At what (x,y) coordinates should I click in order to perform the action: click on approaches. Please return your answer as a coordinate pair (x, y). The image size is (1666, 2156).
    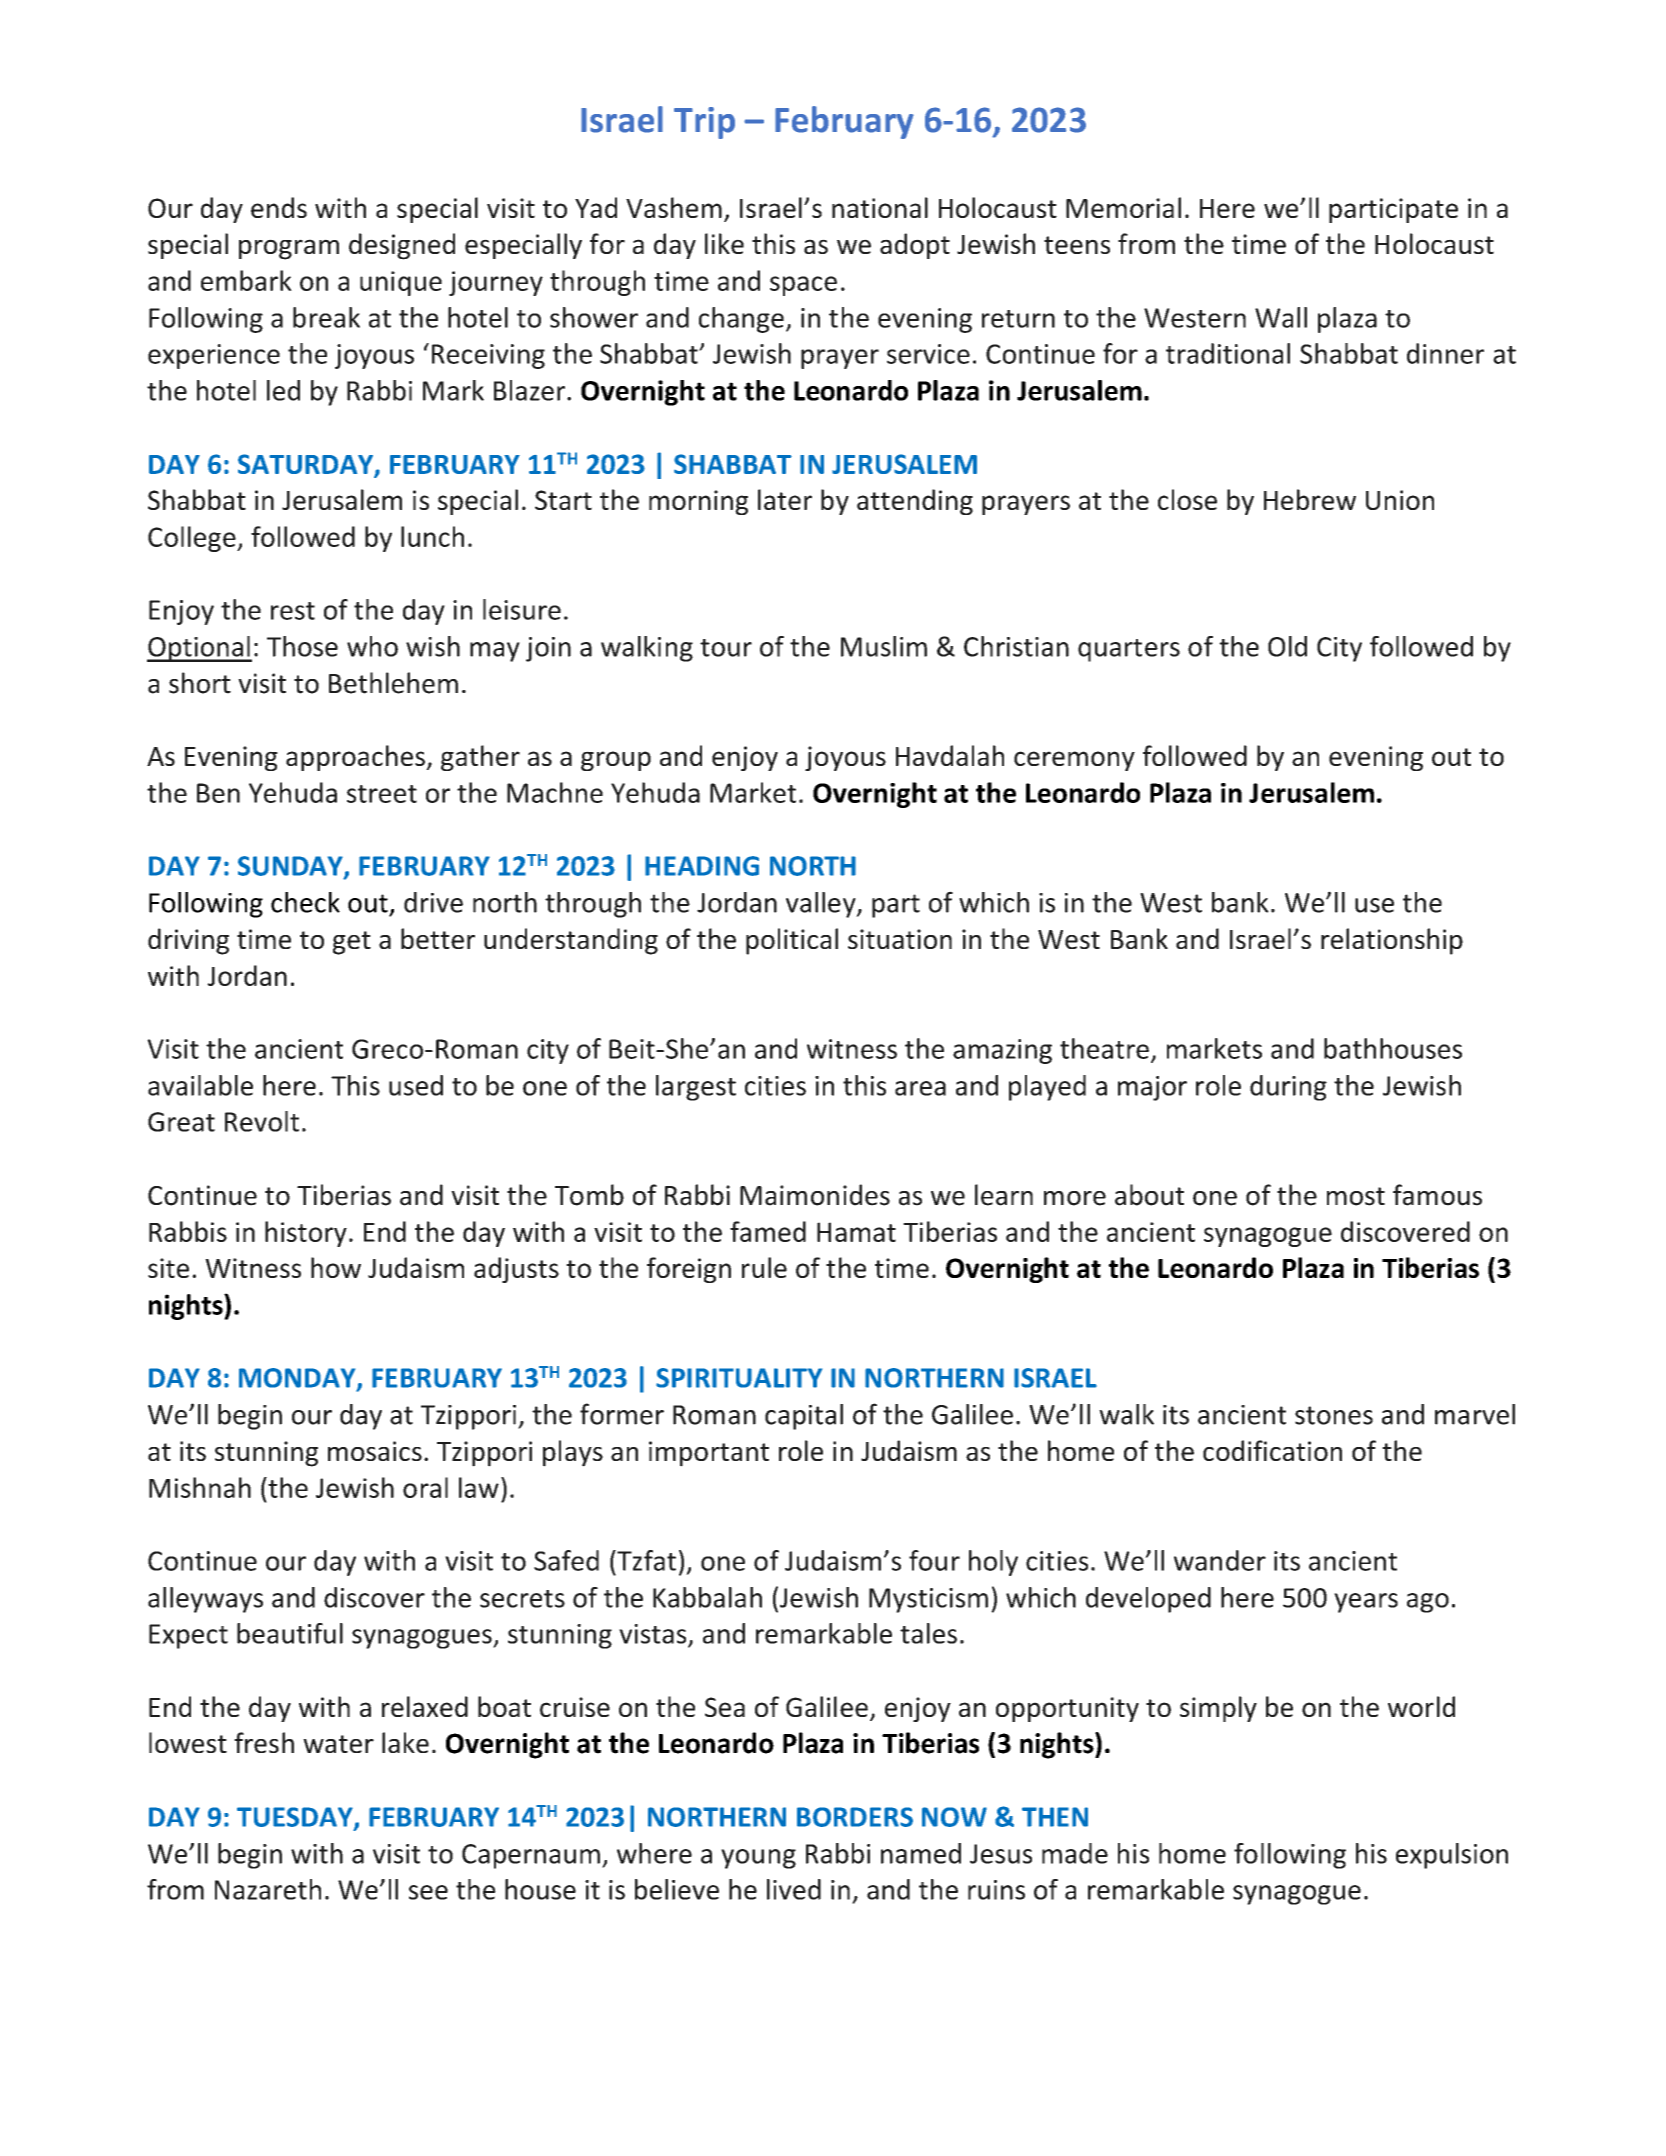
    Looking at the image, I should click on (356, 758).
